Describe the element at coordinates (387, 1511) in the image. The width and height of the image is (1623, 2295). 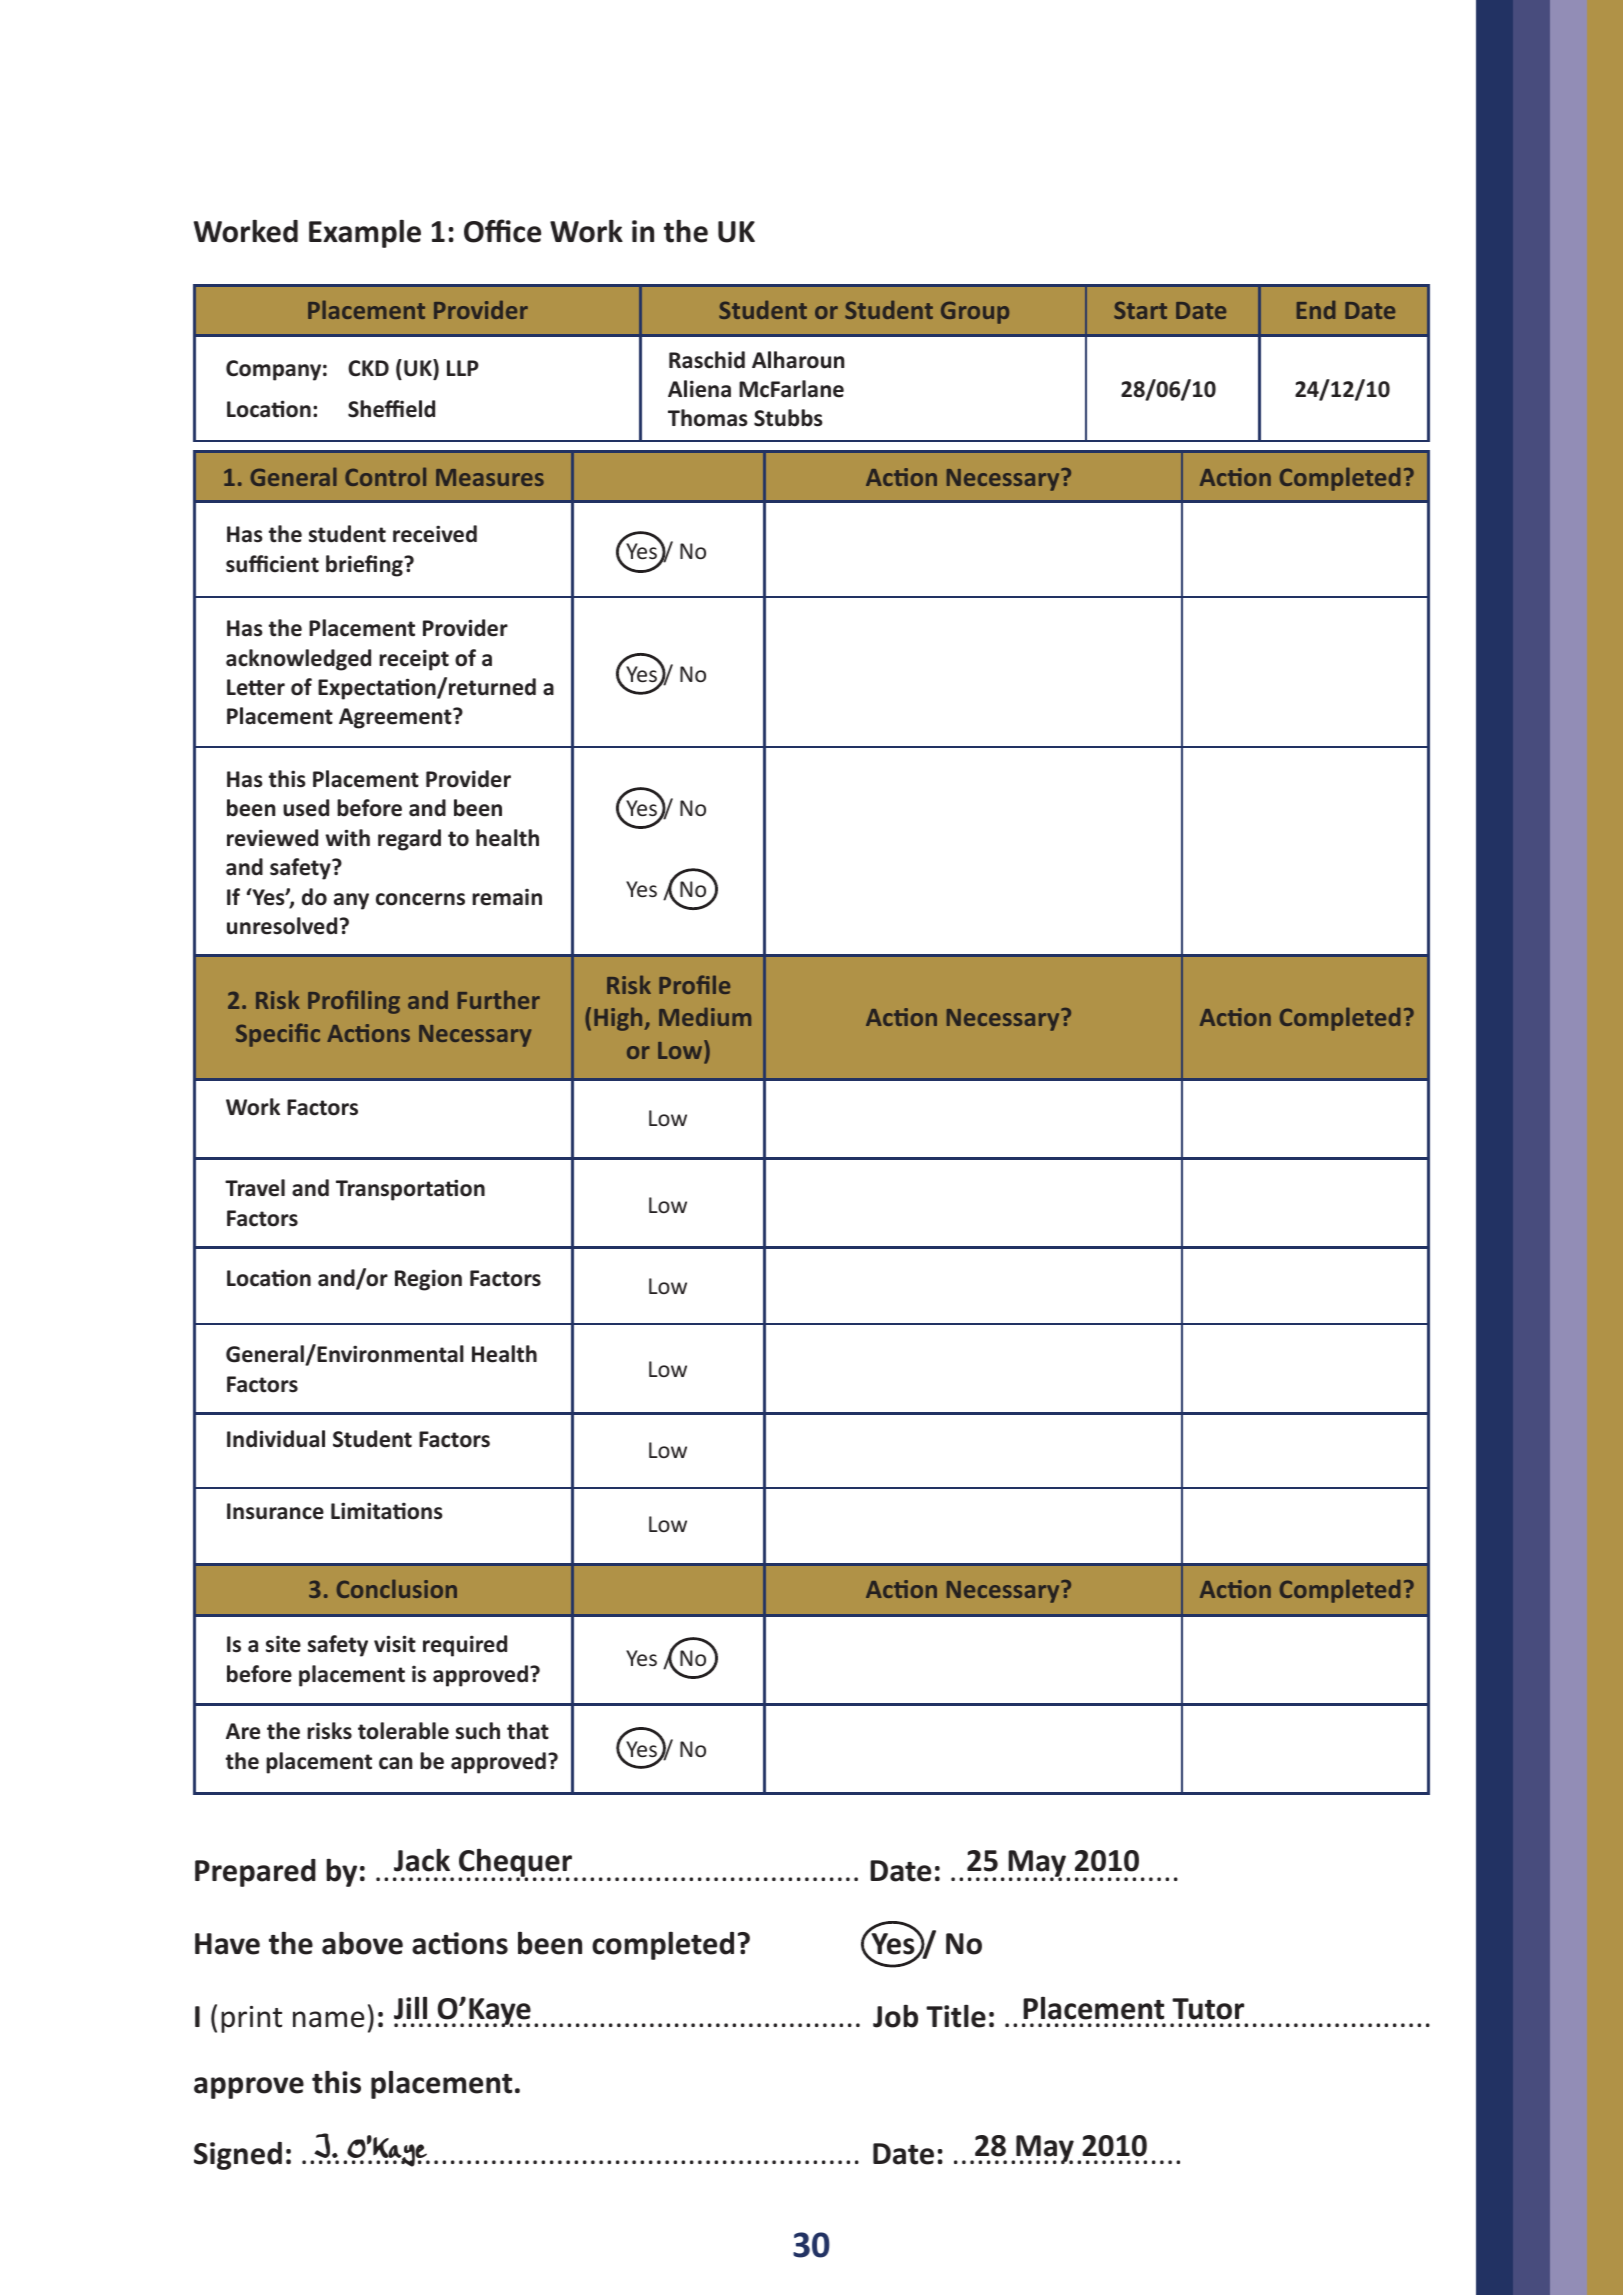
I see `Limitations` at that location.
